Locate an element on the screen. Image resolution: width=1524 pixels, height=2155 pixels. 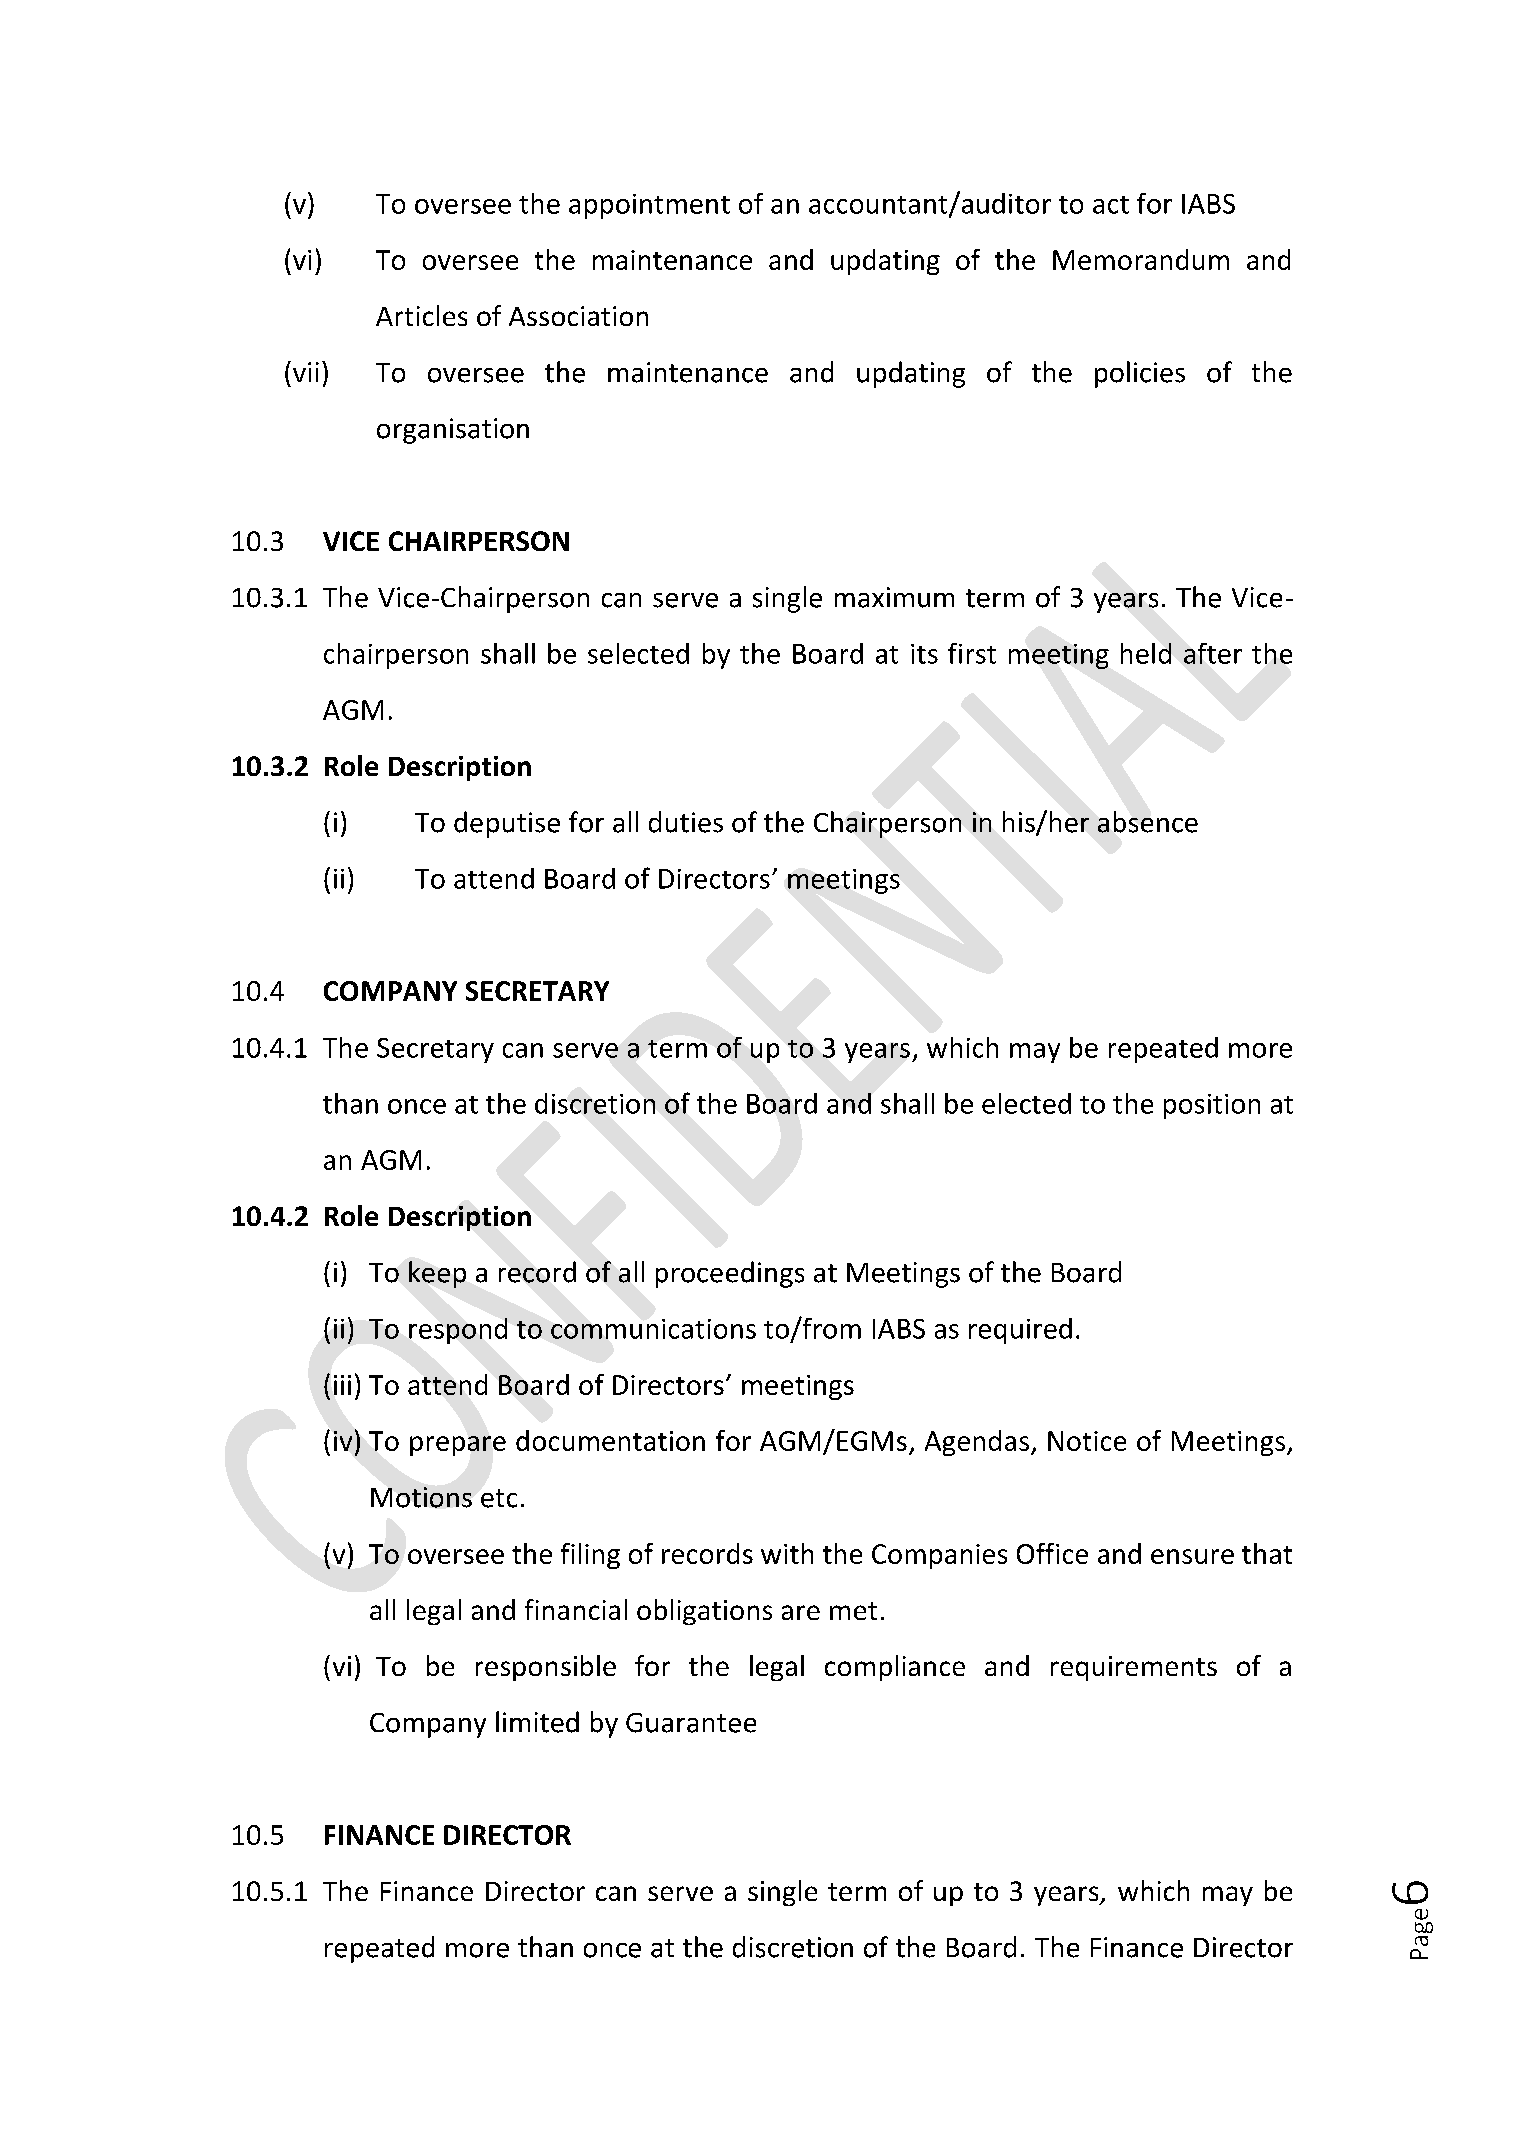
held is located at coordinates (1146, 653).
